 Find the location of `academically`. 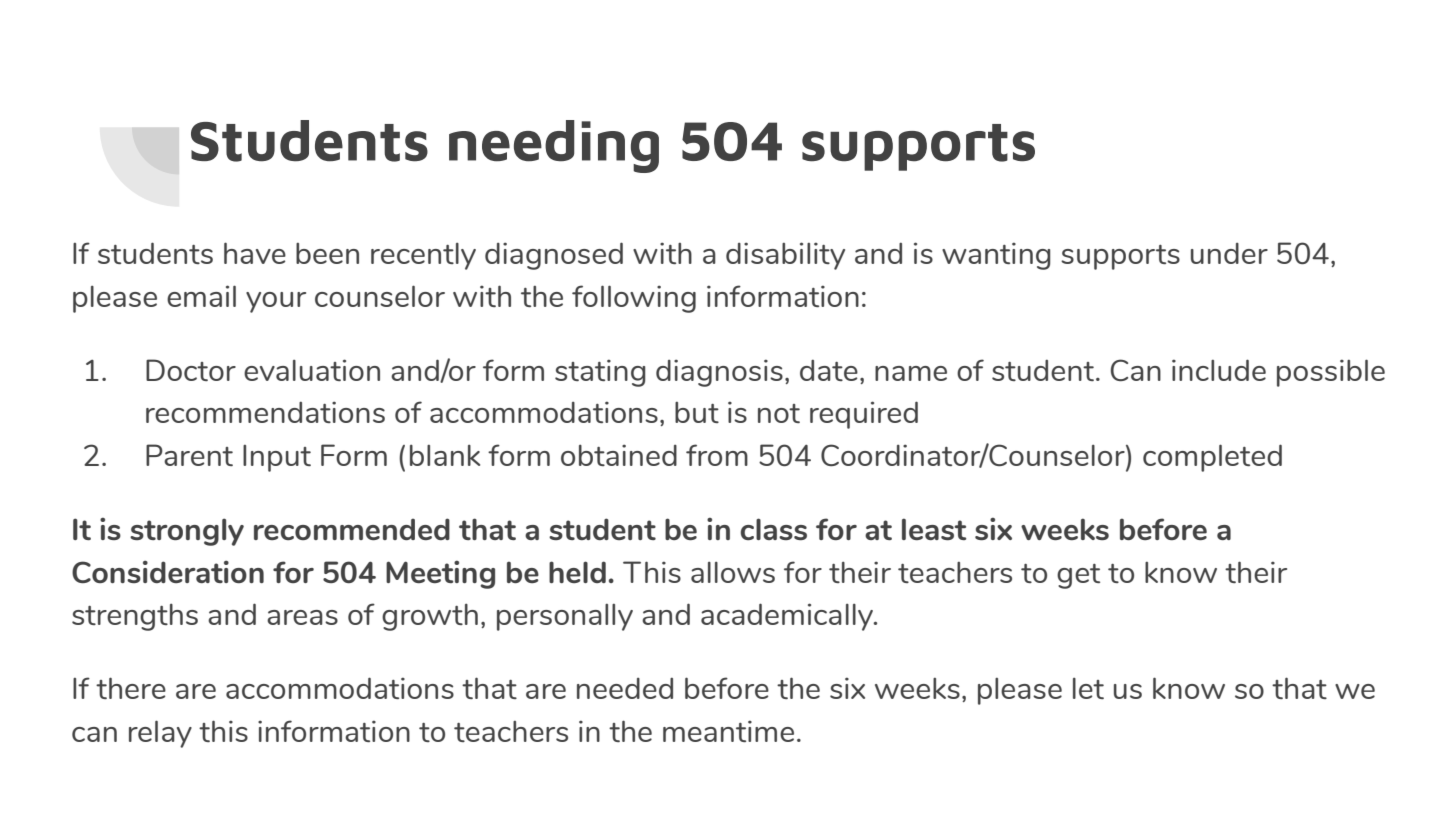

academically is located at coordinates (788, 617).
